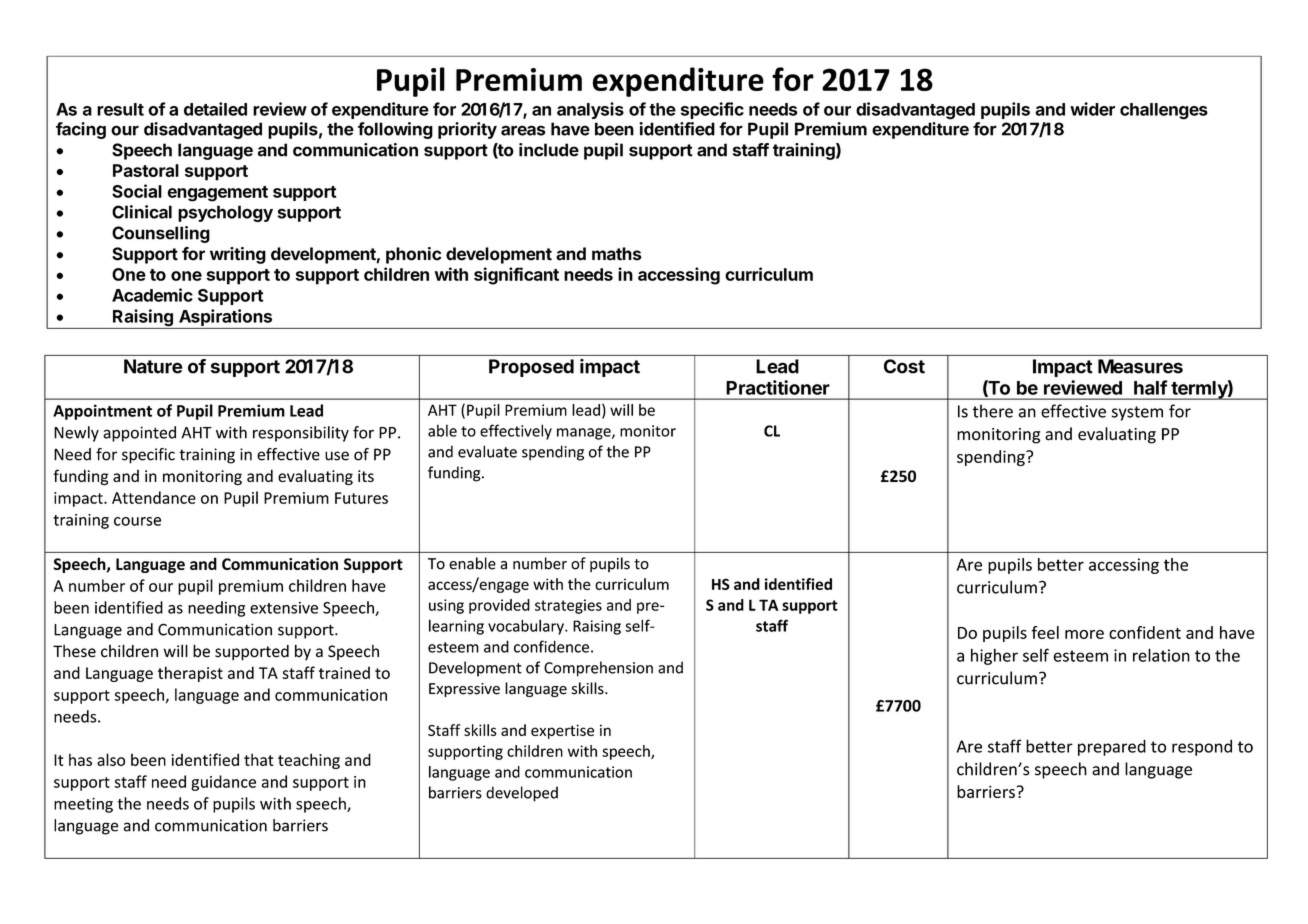 The width and height of the screenshot is (1308, 924). I want to click on extensive, so click(284, 608).
